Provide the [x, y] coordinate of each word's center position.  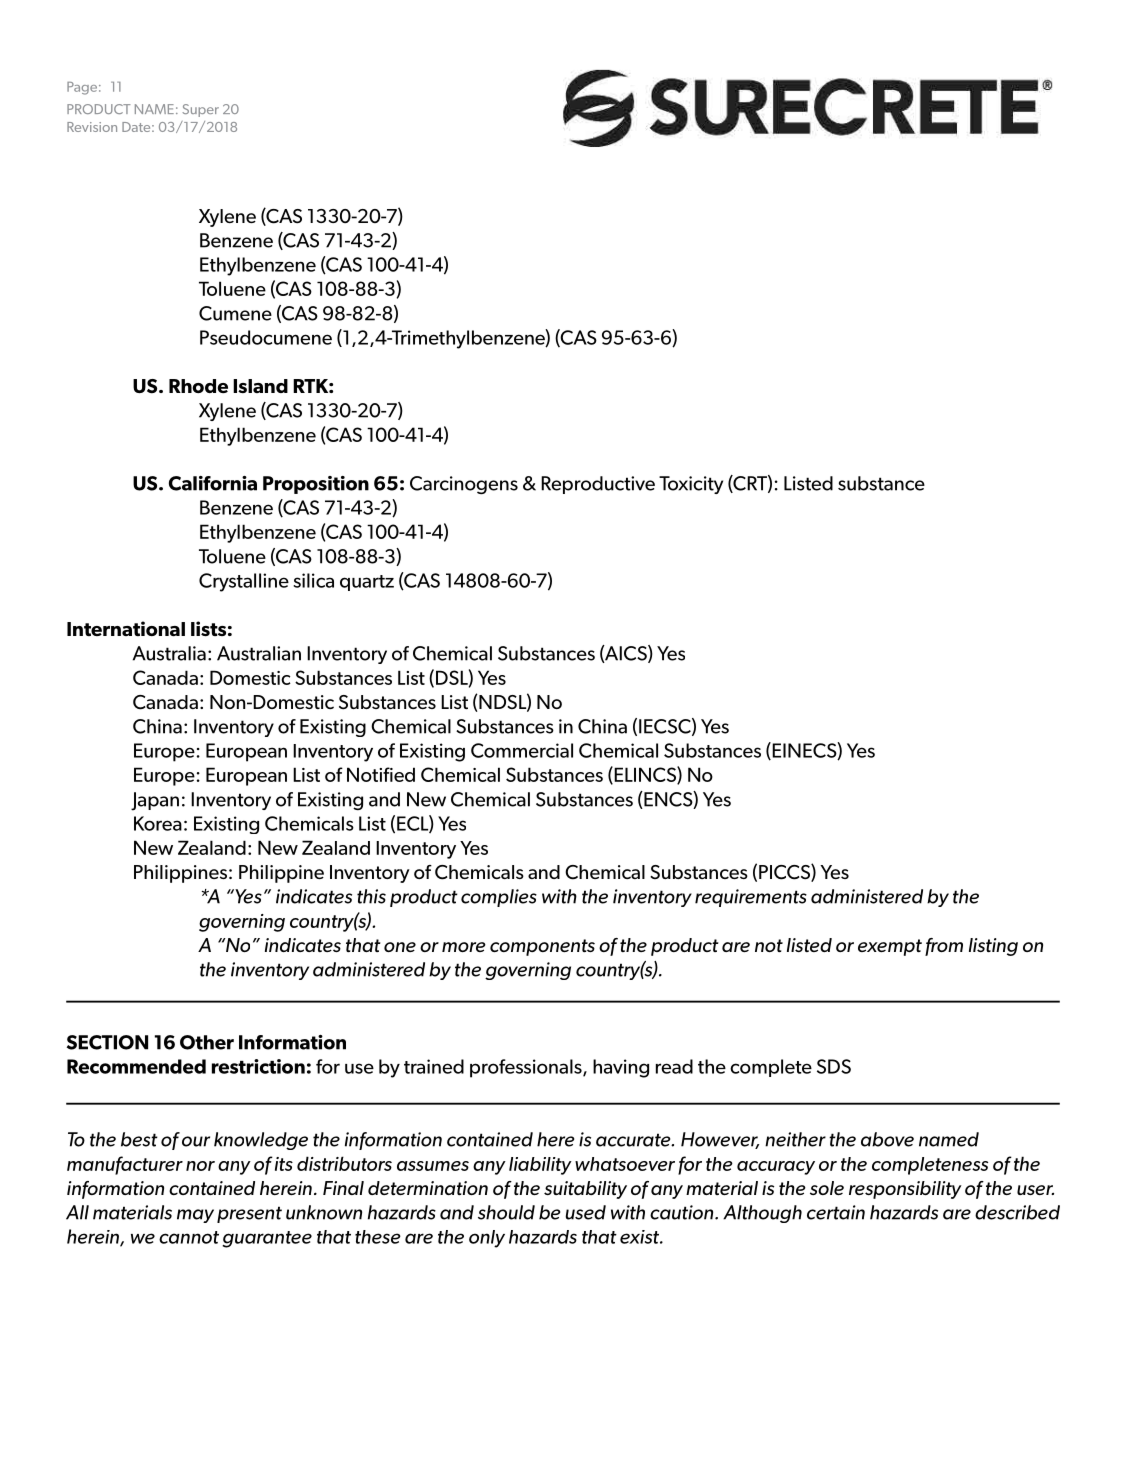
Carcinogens [464, 485]
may [195, 1216]
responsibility [905, 1190]
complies [499, 898]
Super [200, 110]
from [944, 947]
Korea [158, 823]
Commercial [522, 750]
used [585, 1212]
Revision [92, 127]
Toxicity [691, 485]
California [213, 483]
